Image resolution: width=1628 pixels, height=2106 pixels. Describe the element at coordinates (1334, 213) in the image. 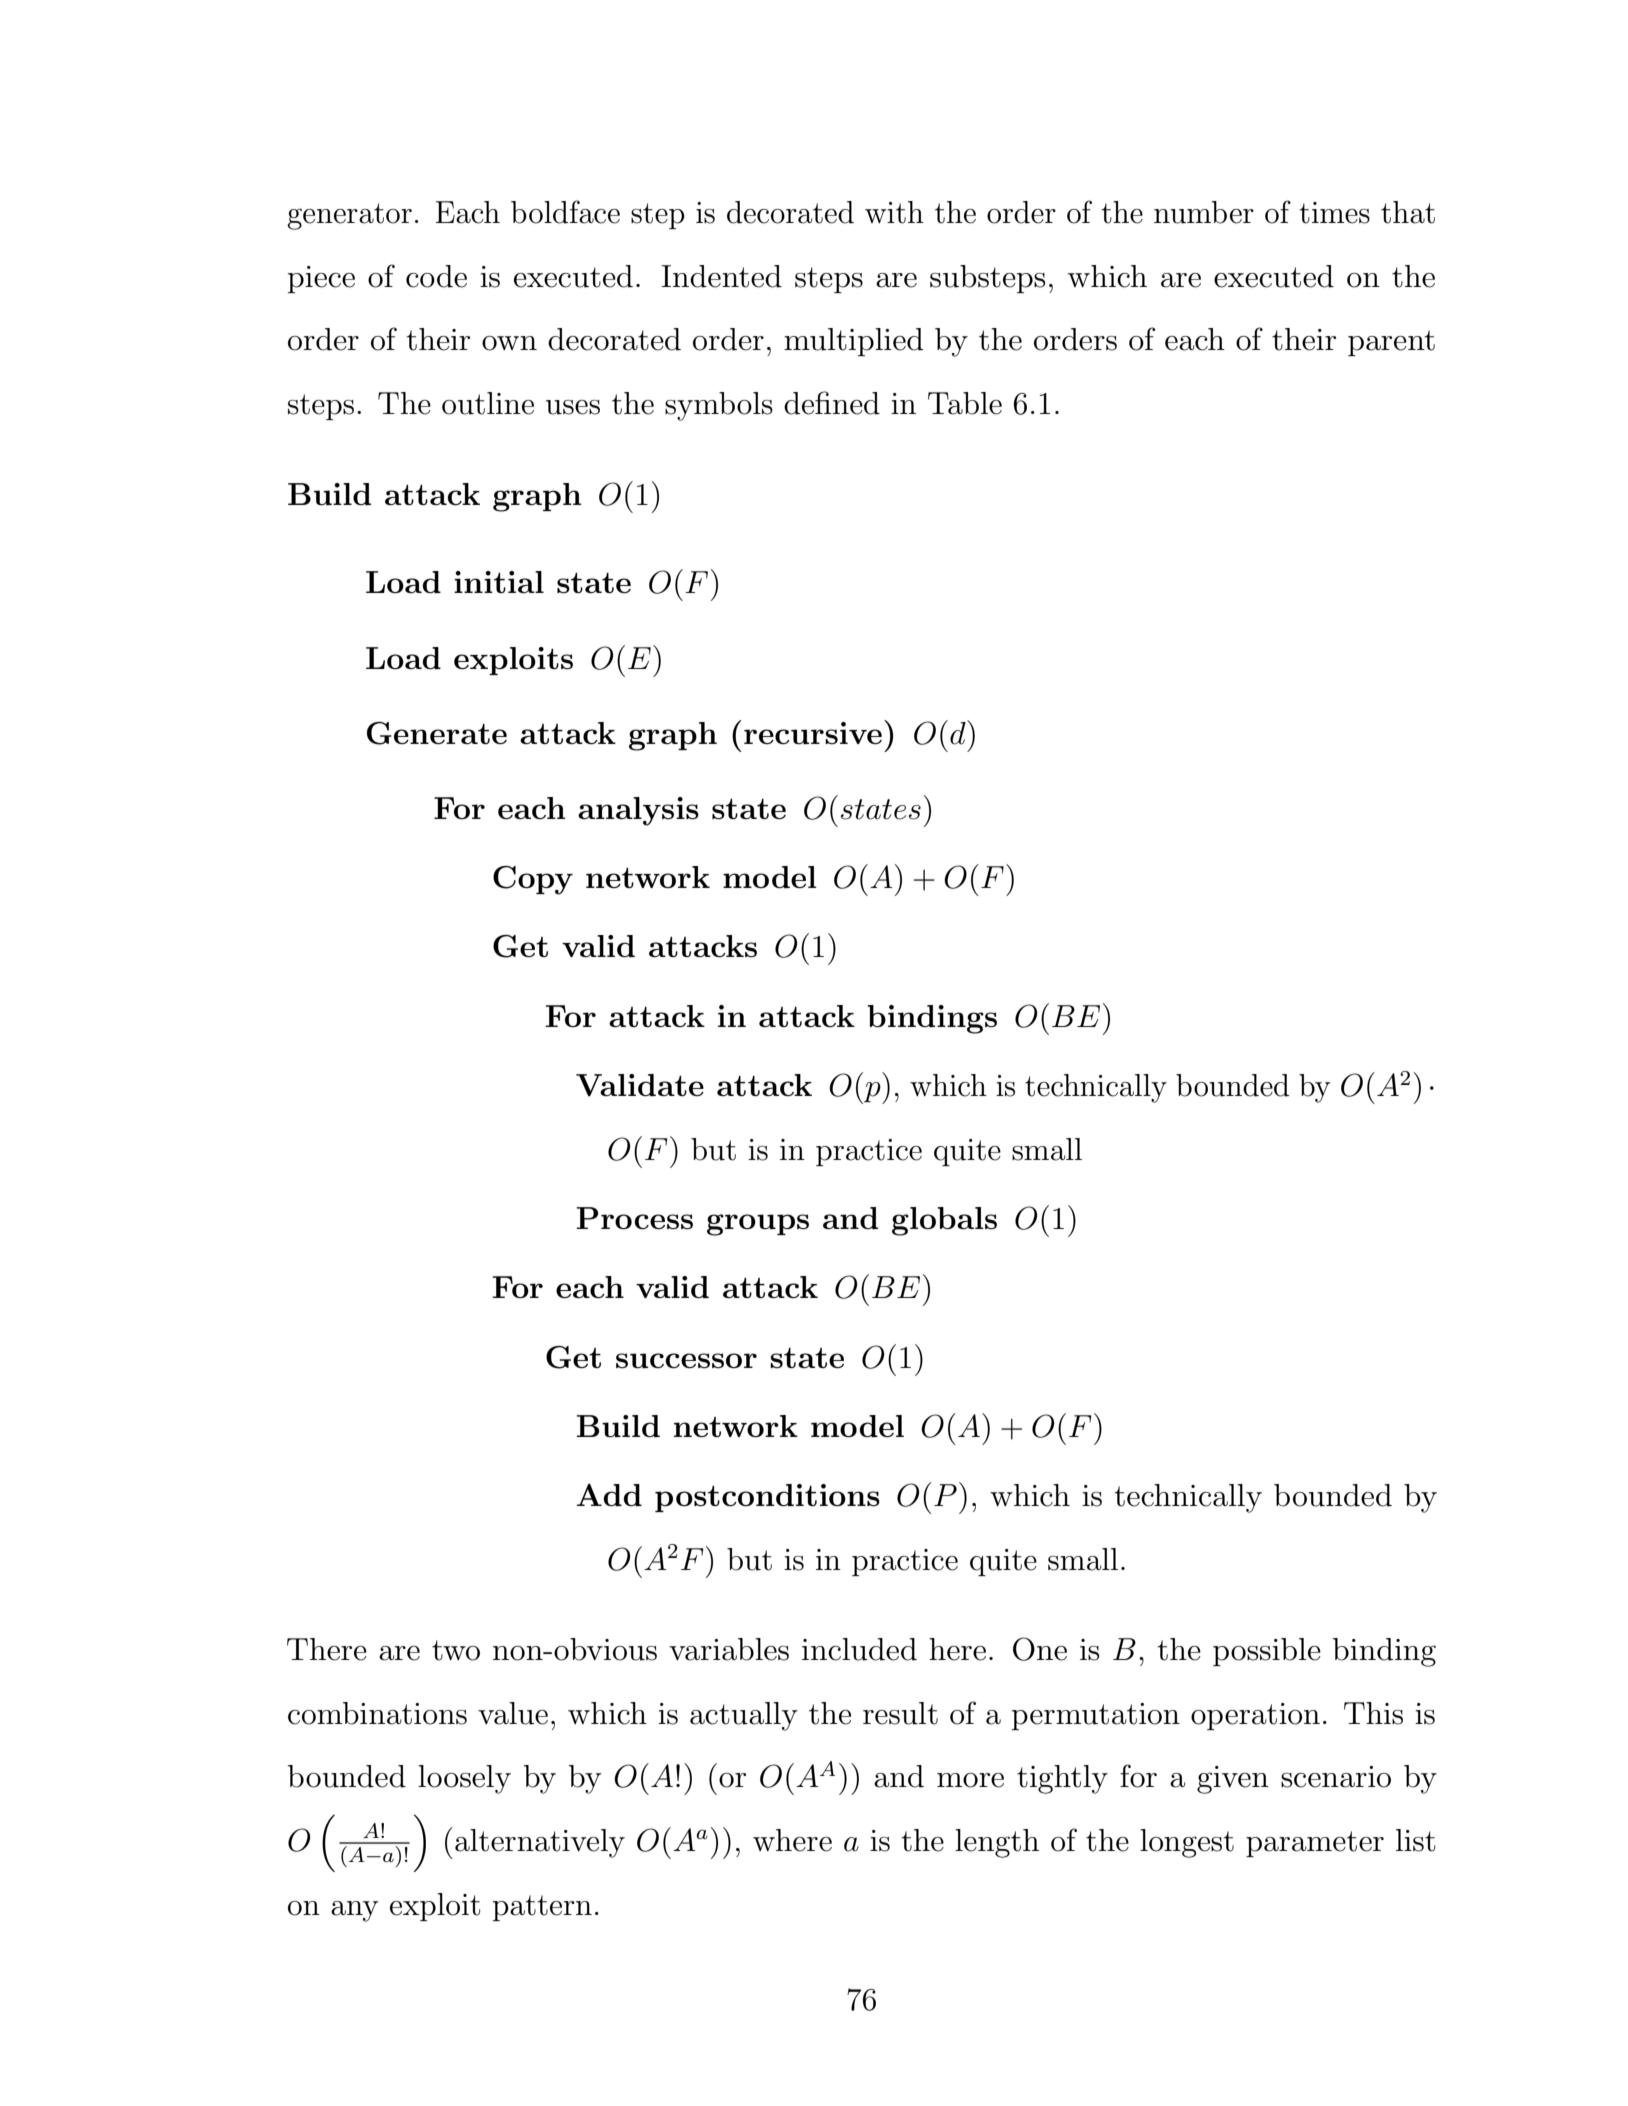

I see `times` at that location.
